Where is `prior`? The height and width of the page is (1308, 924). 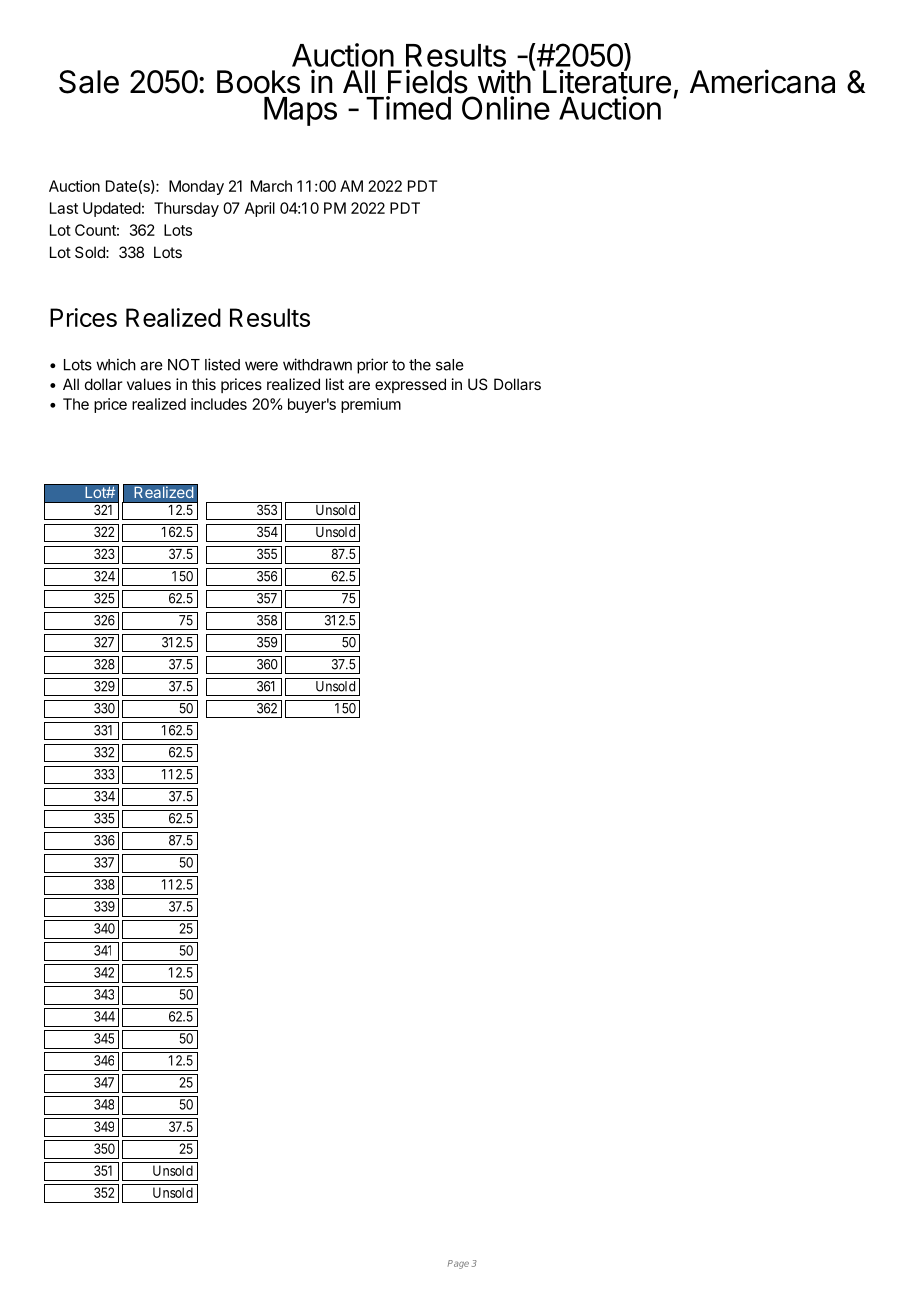
prior is located at coordinates (372, 366).
